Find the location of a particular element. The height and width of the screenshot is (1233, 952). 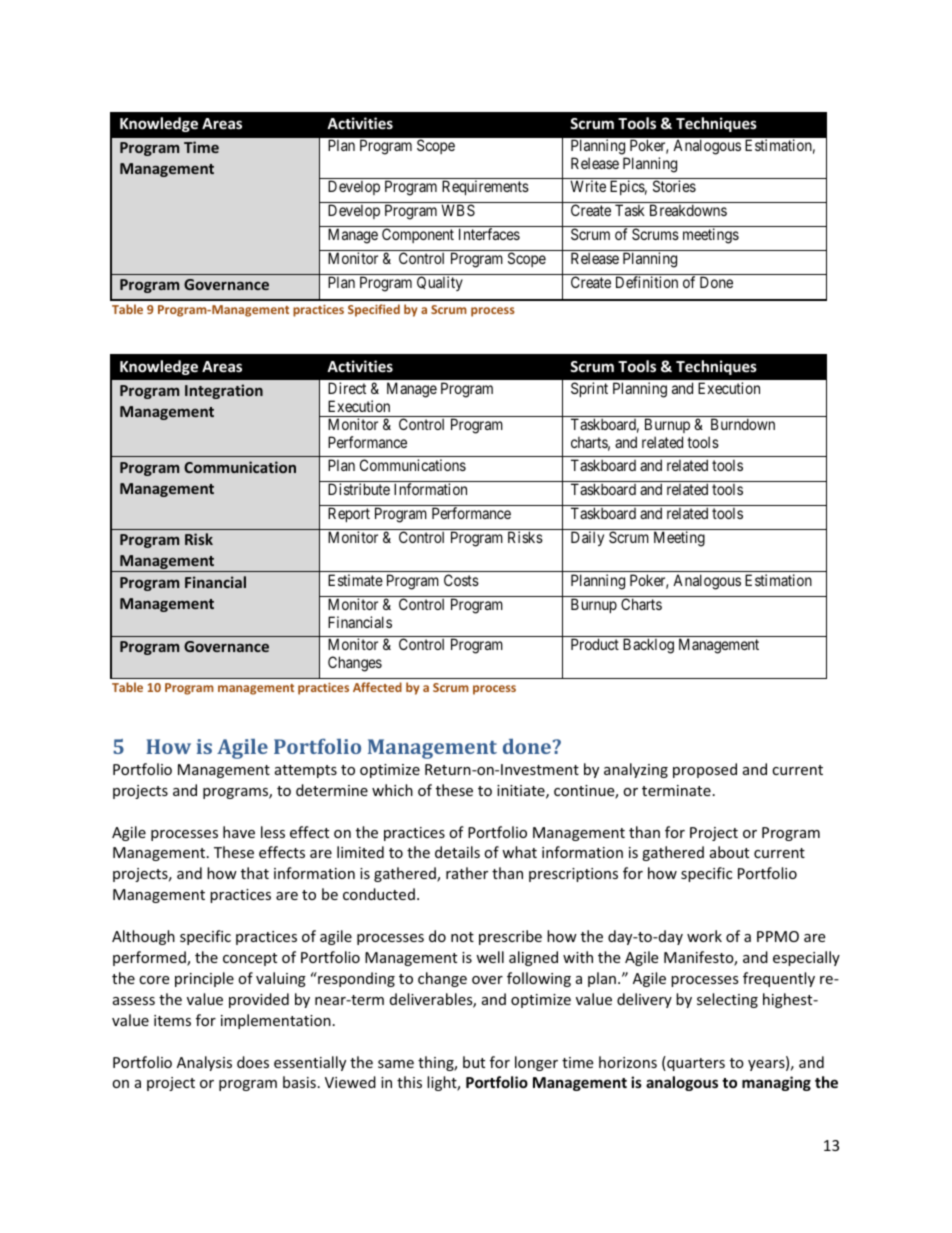

Sprint is located at coordinates (589, 389).
